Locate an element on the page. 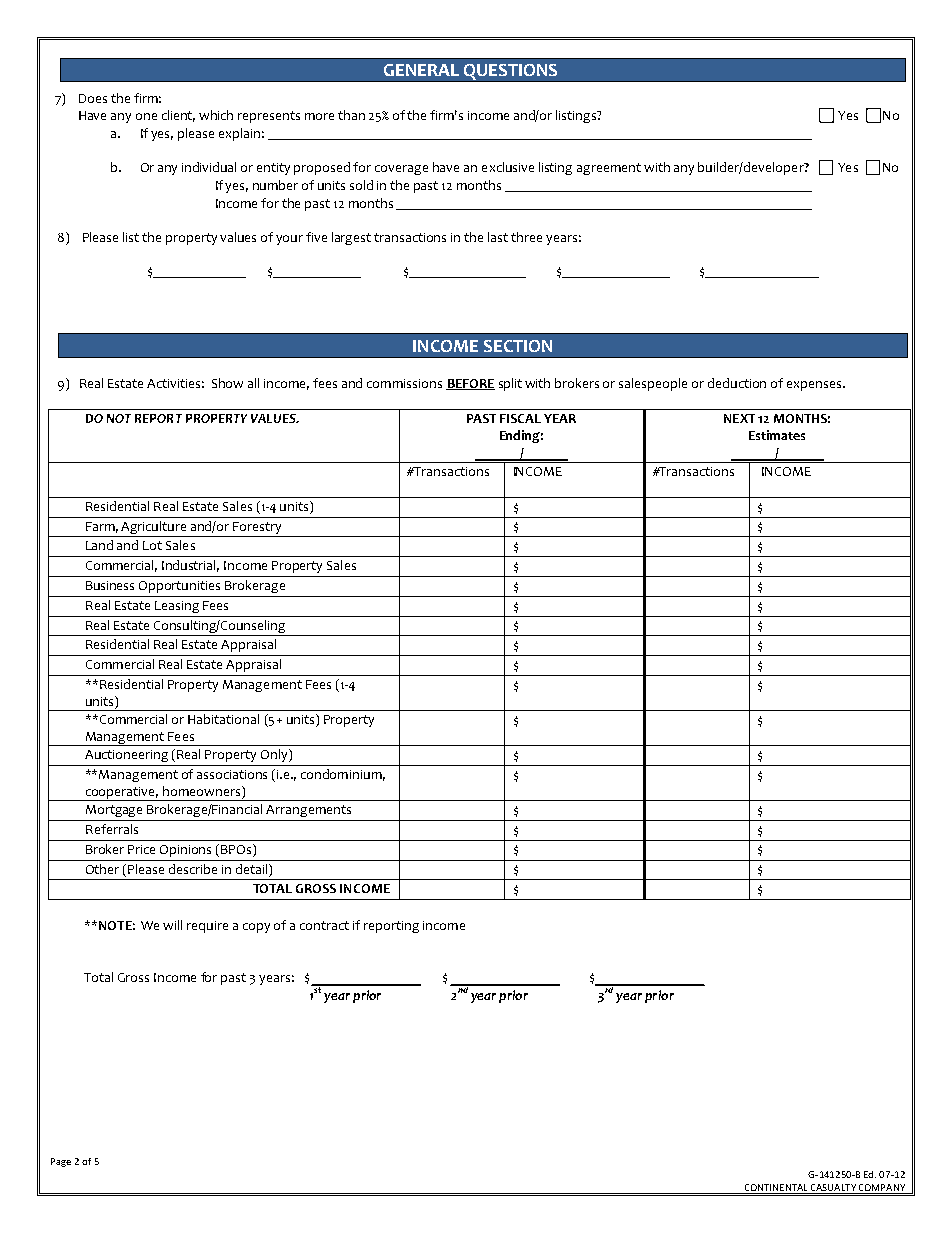 The width and height of the page is (952, 1233). Agriculture is located at coordinates (155, 529).
